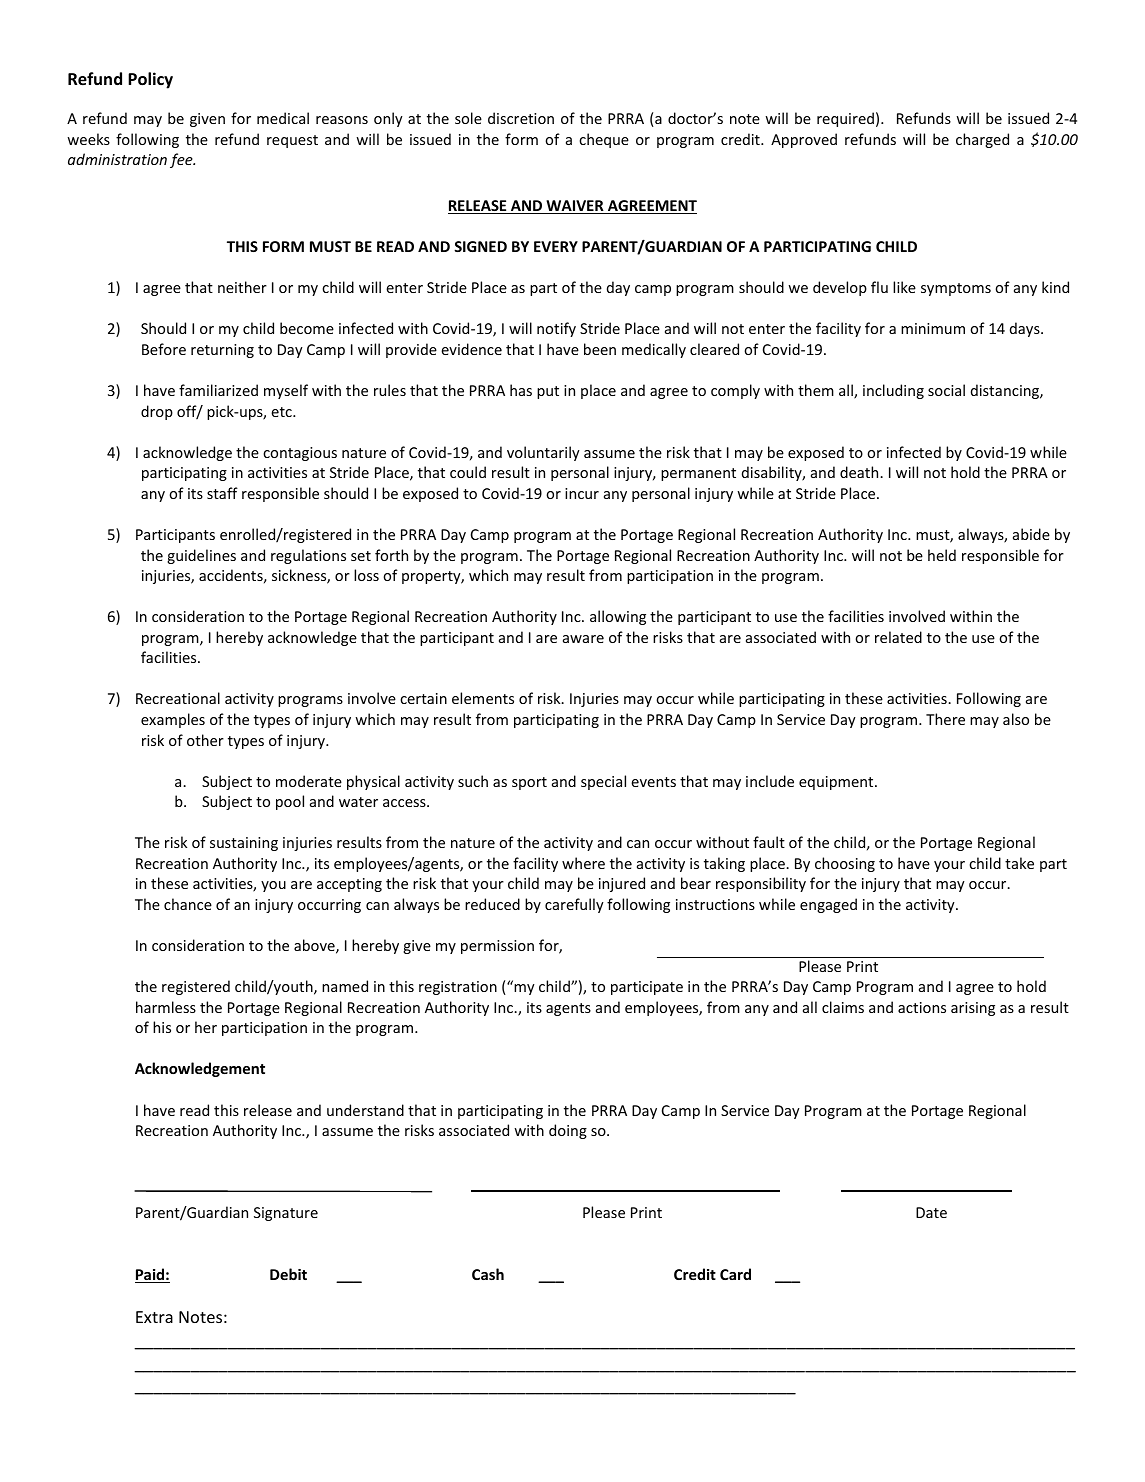 This screenshot has height=1482, width=1145. Describe the element at coordinates (982, 140) in the screenshot. I see `charged` at that location.
